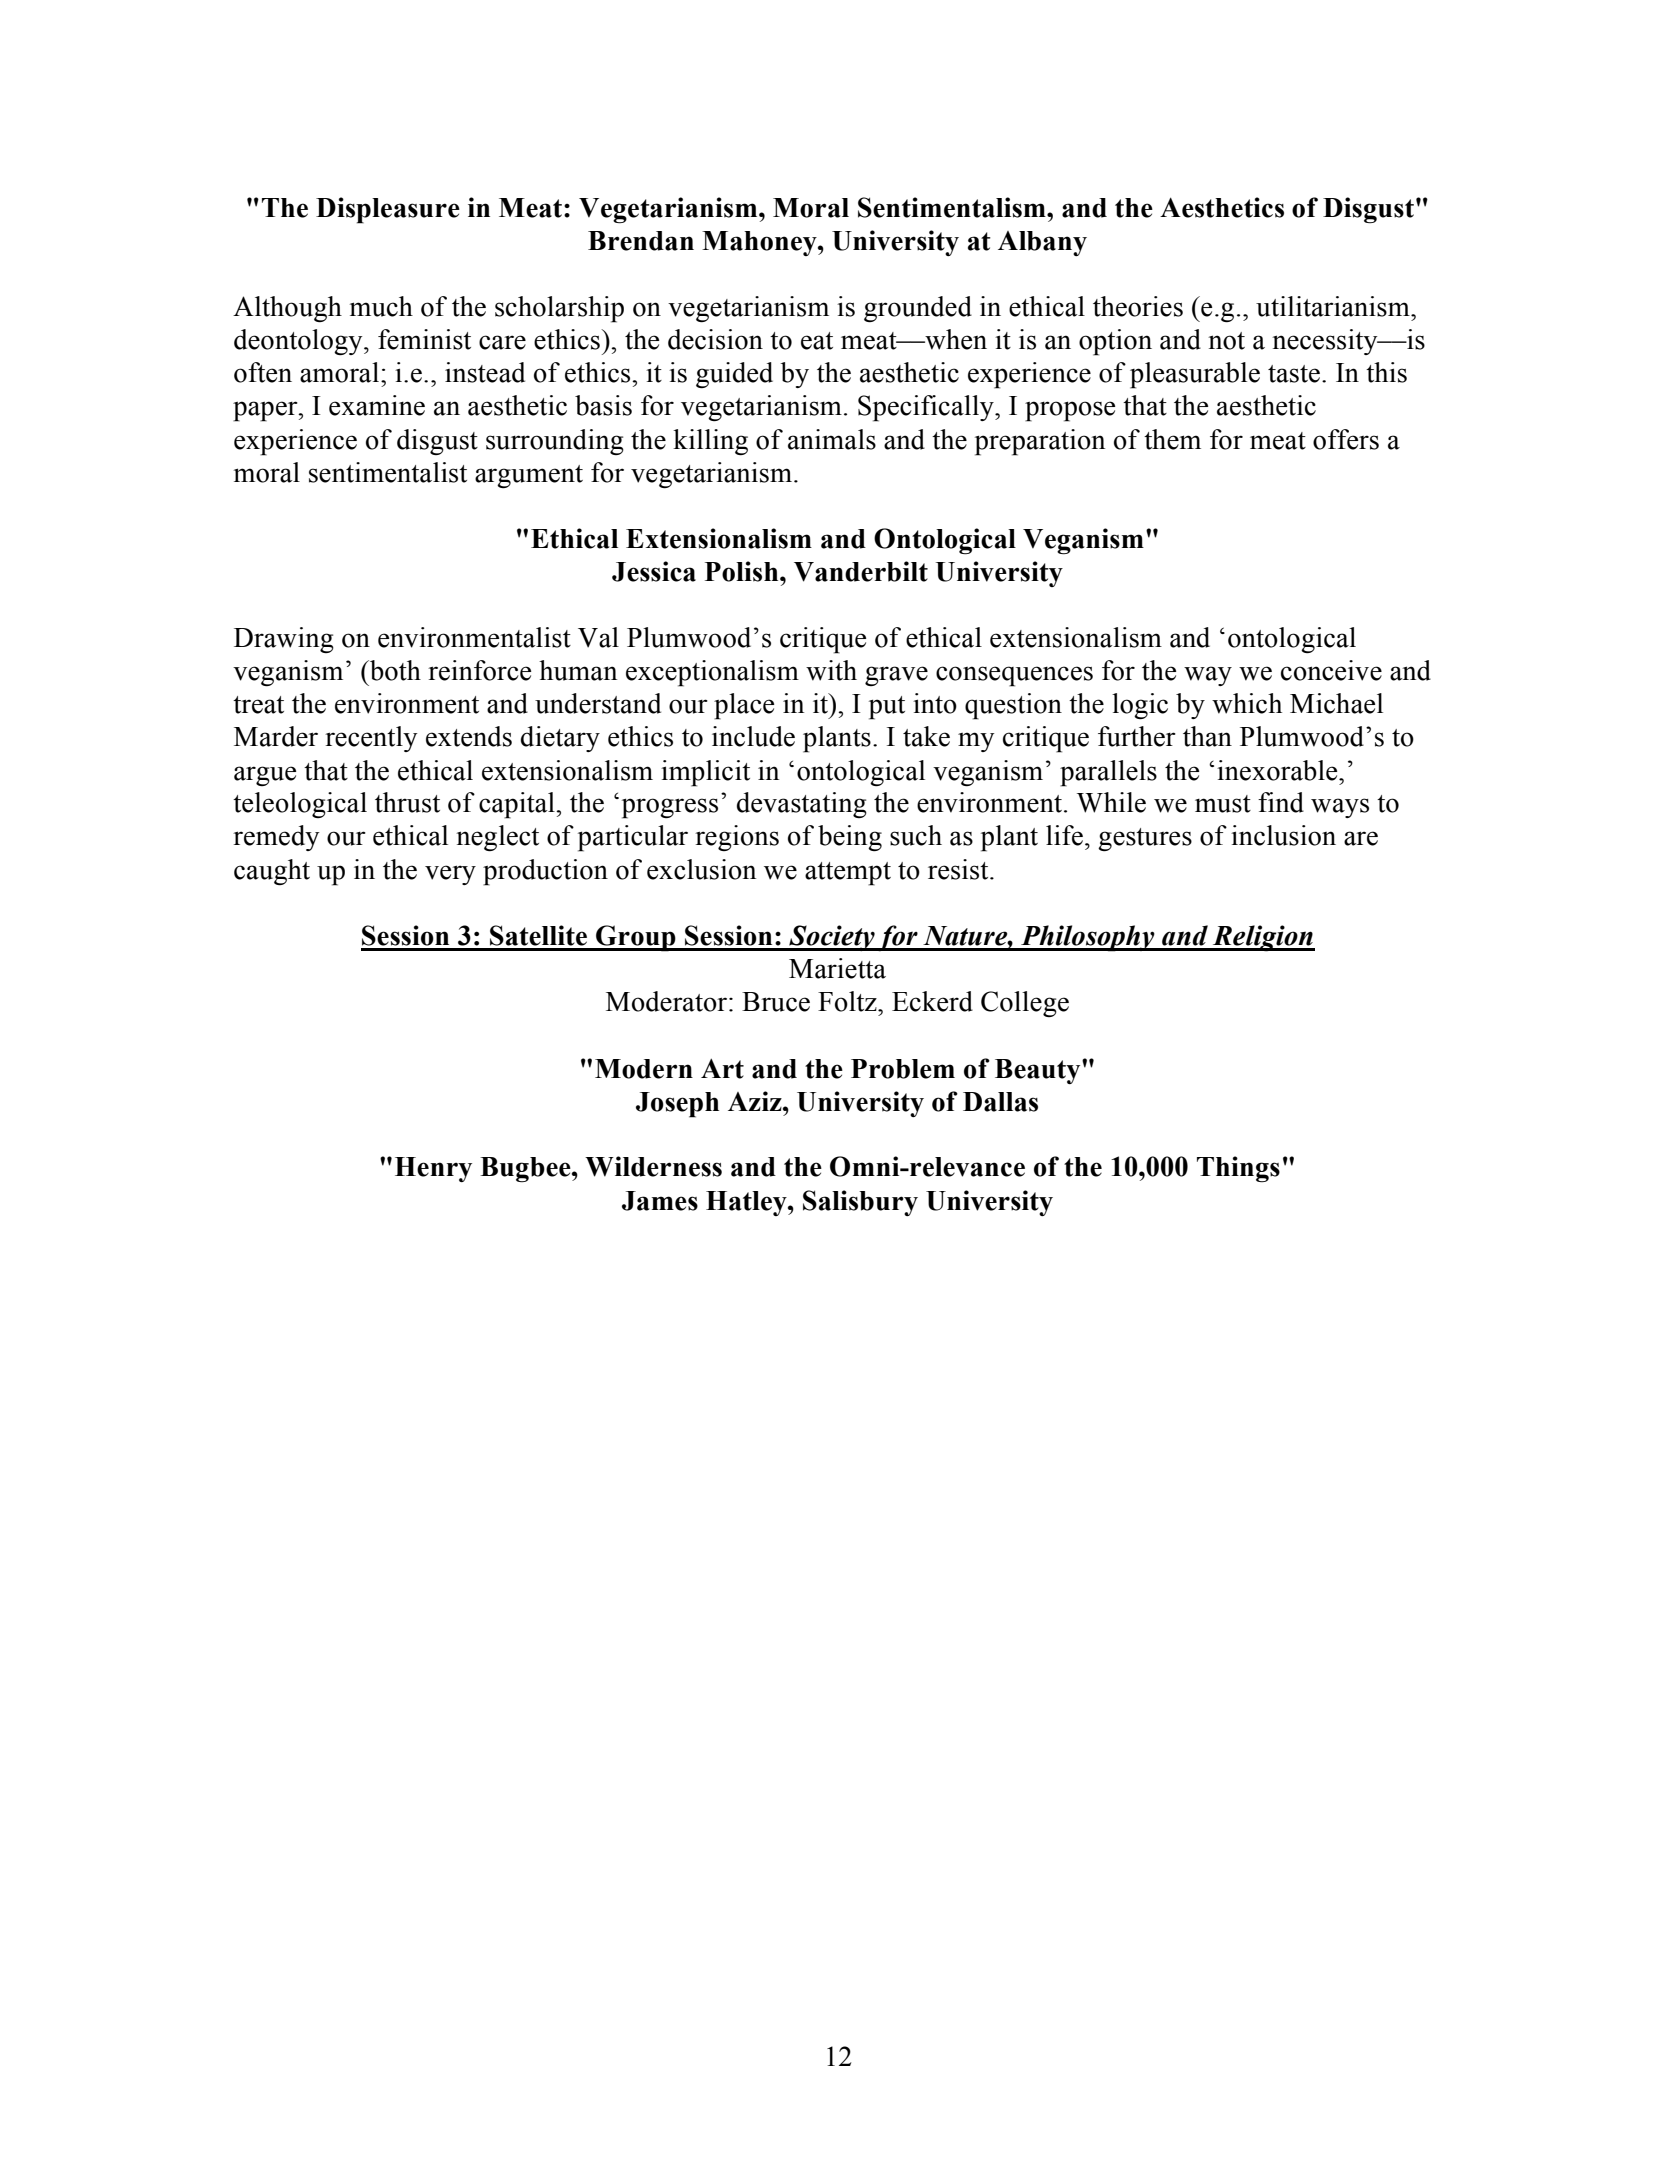 The height and width of the screenshot is (2171, 1677). What do you see at coordinates (450, 875) in the screenshot?
I see `very` at bounding box center [450, 875].
